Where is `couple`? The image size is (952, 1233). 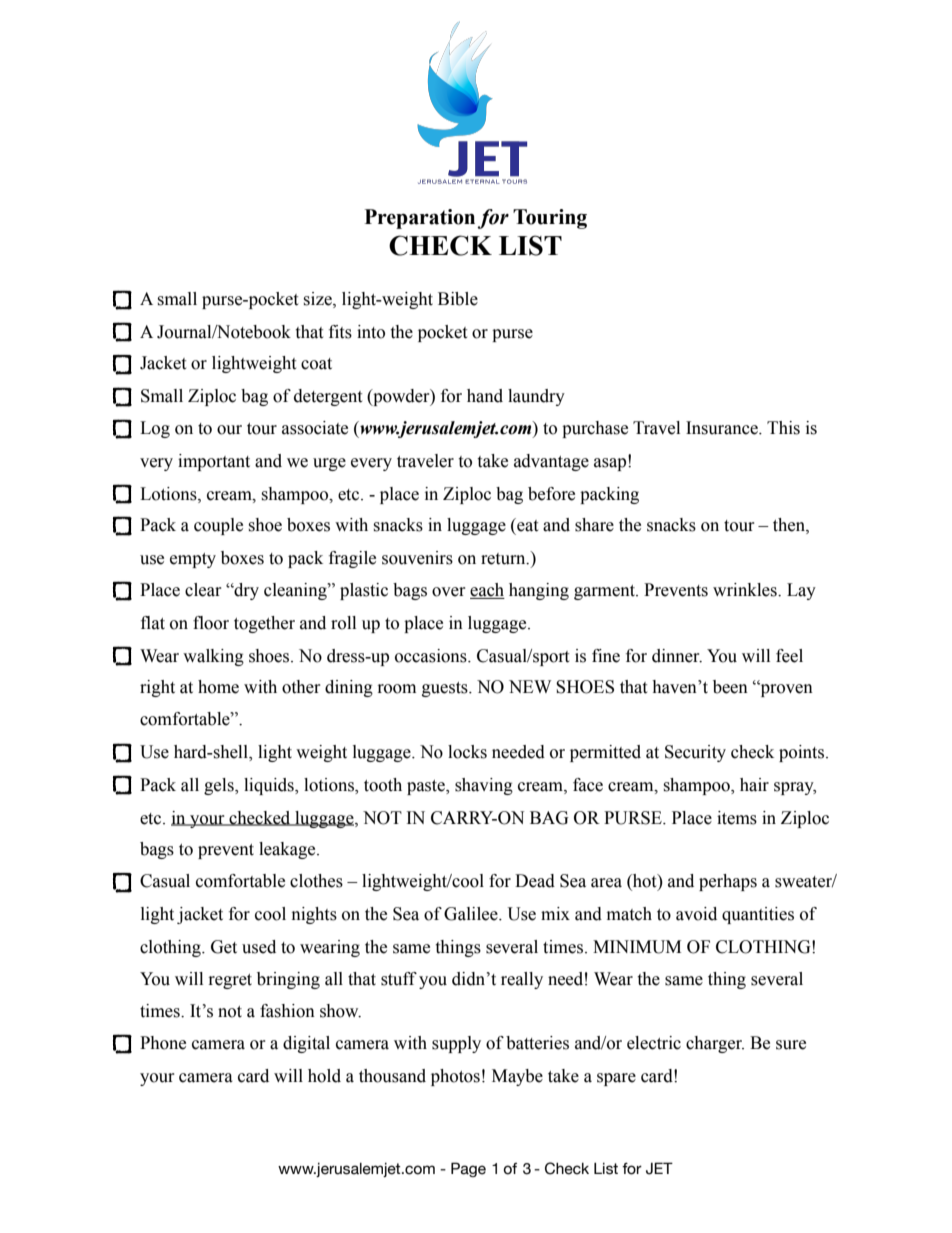
couple is located at coordinates (218, 526).
